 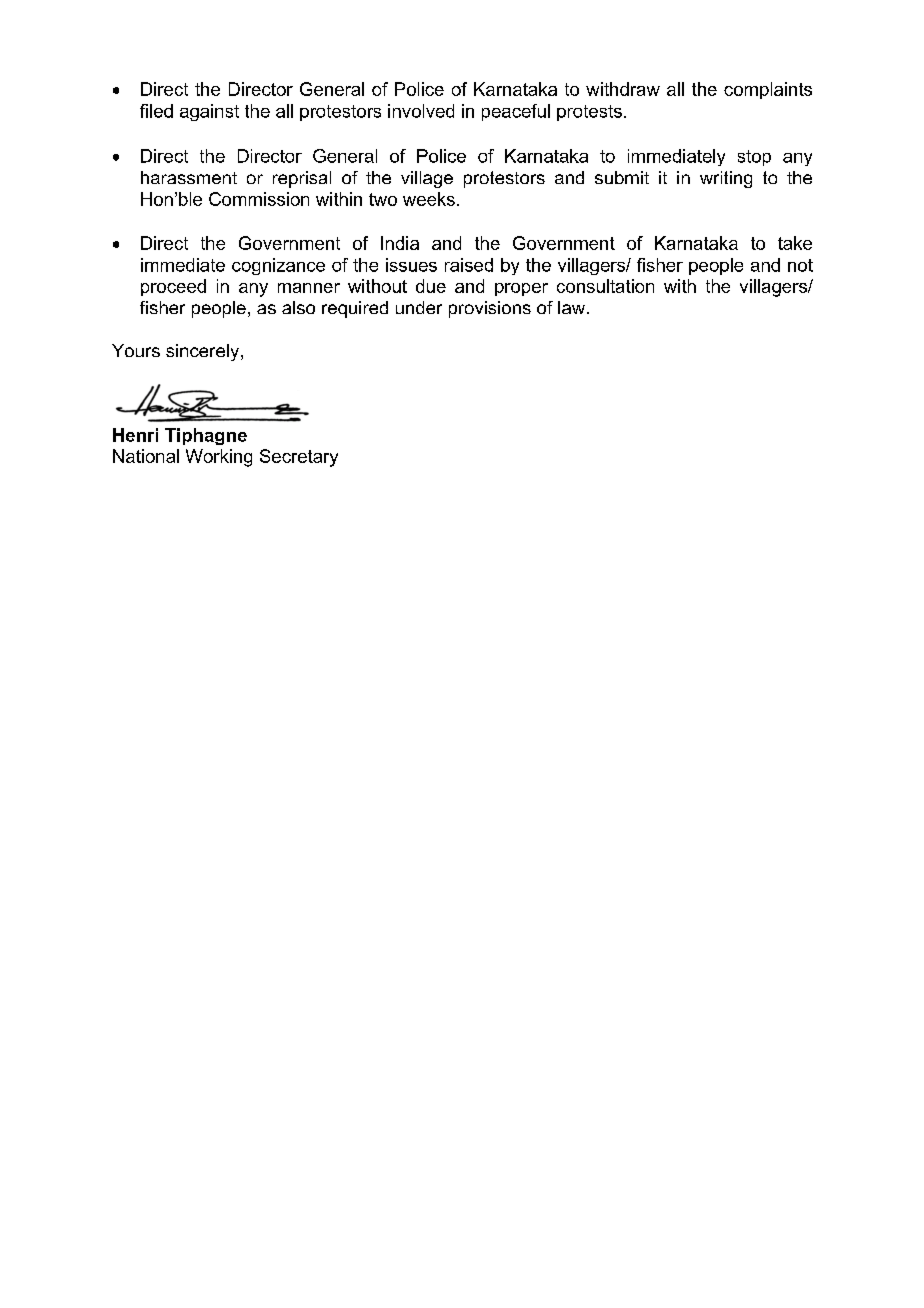 I want to click on complaints, so click(x=768, y=90).
